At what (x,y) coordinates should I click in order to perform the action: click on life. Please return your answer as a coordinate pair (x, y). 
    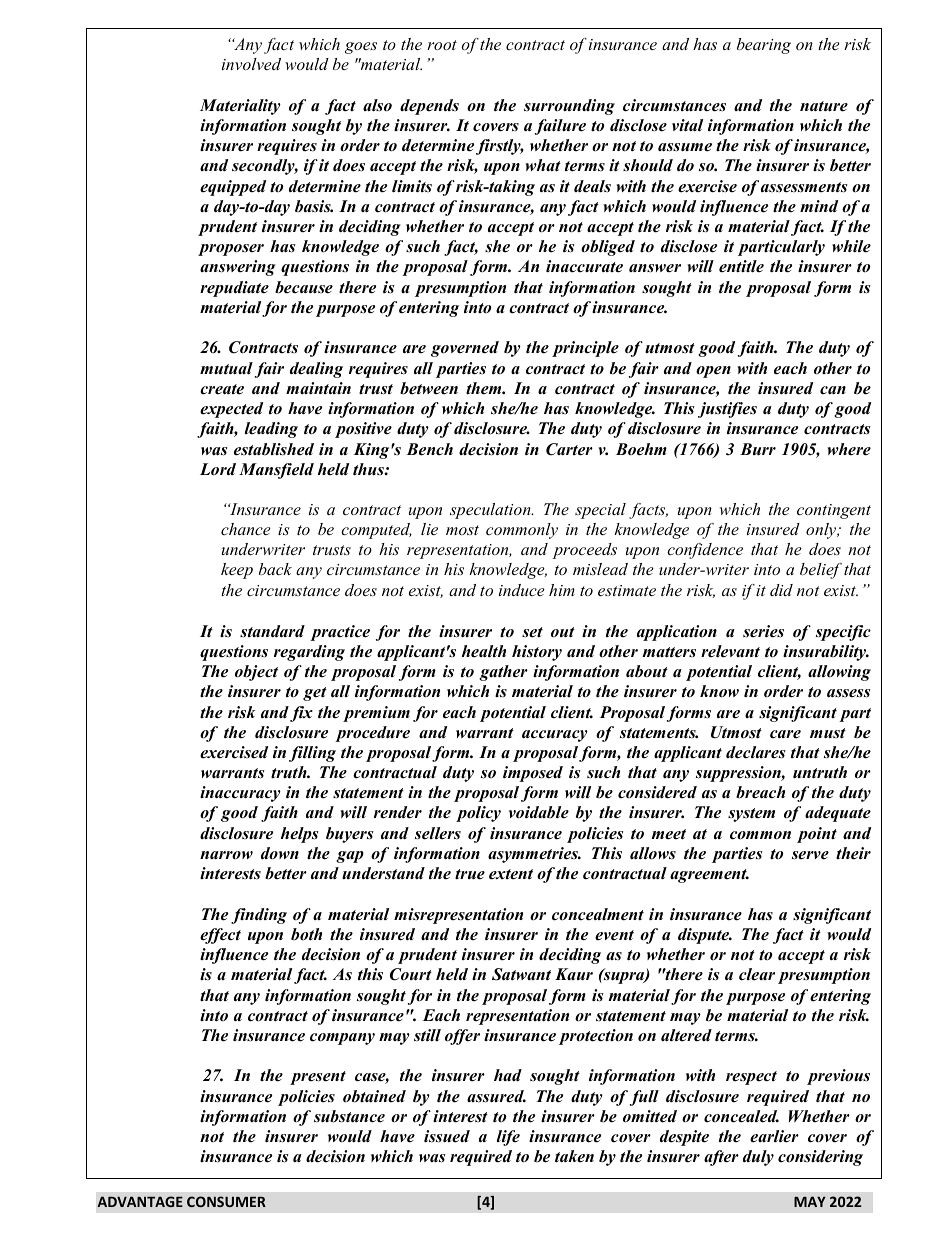
    Looking at the image, I should click on (508, 1138).
